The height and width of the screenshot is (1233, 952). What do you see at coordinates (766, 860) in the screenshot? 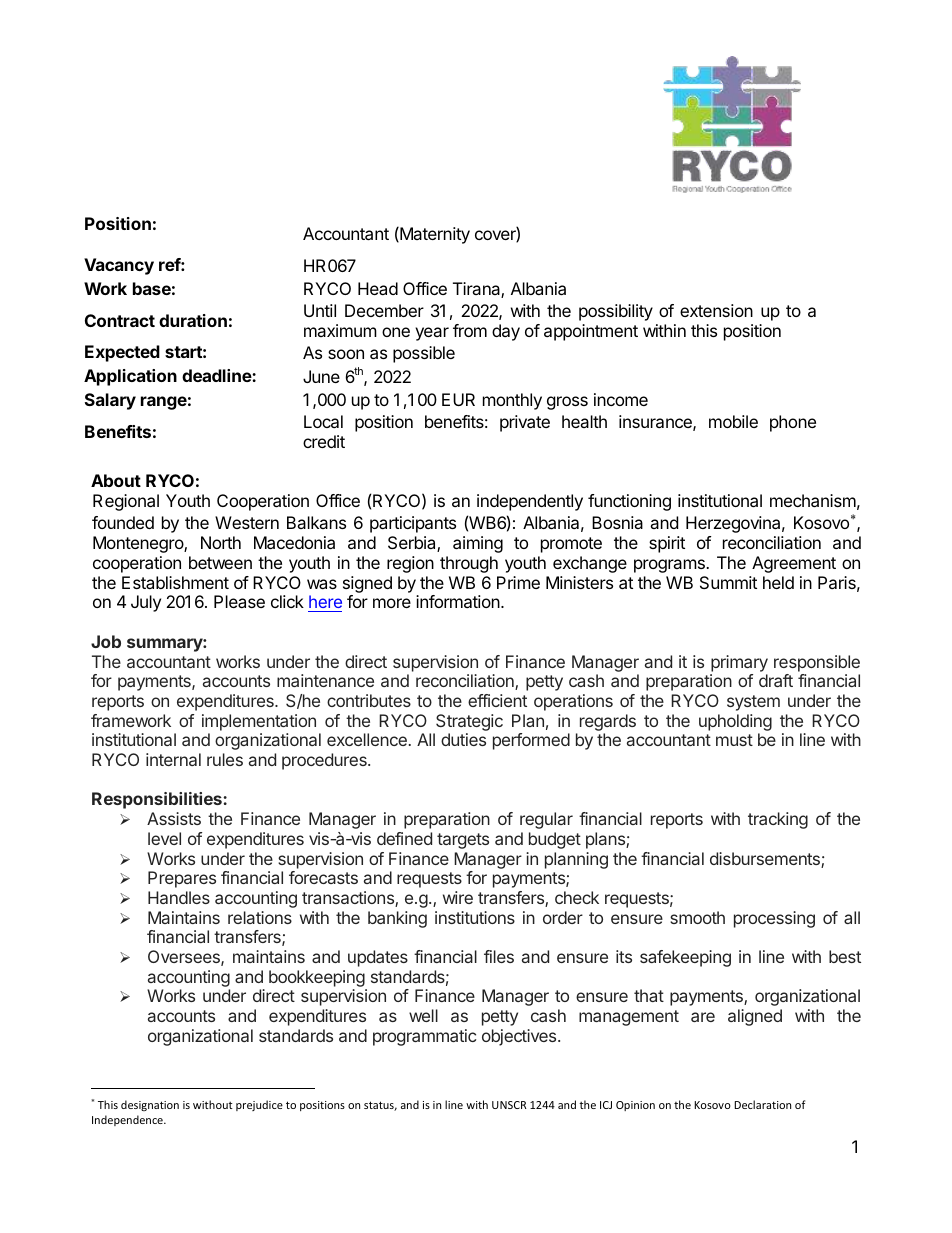
I see `disbursements` at bounding box center [766, 860].
